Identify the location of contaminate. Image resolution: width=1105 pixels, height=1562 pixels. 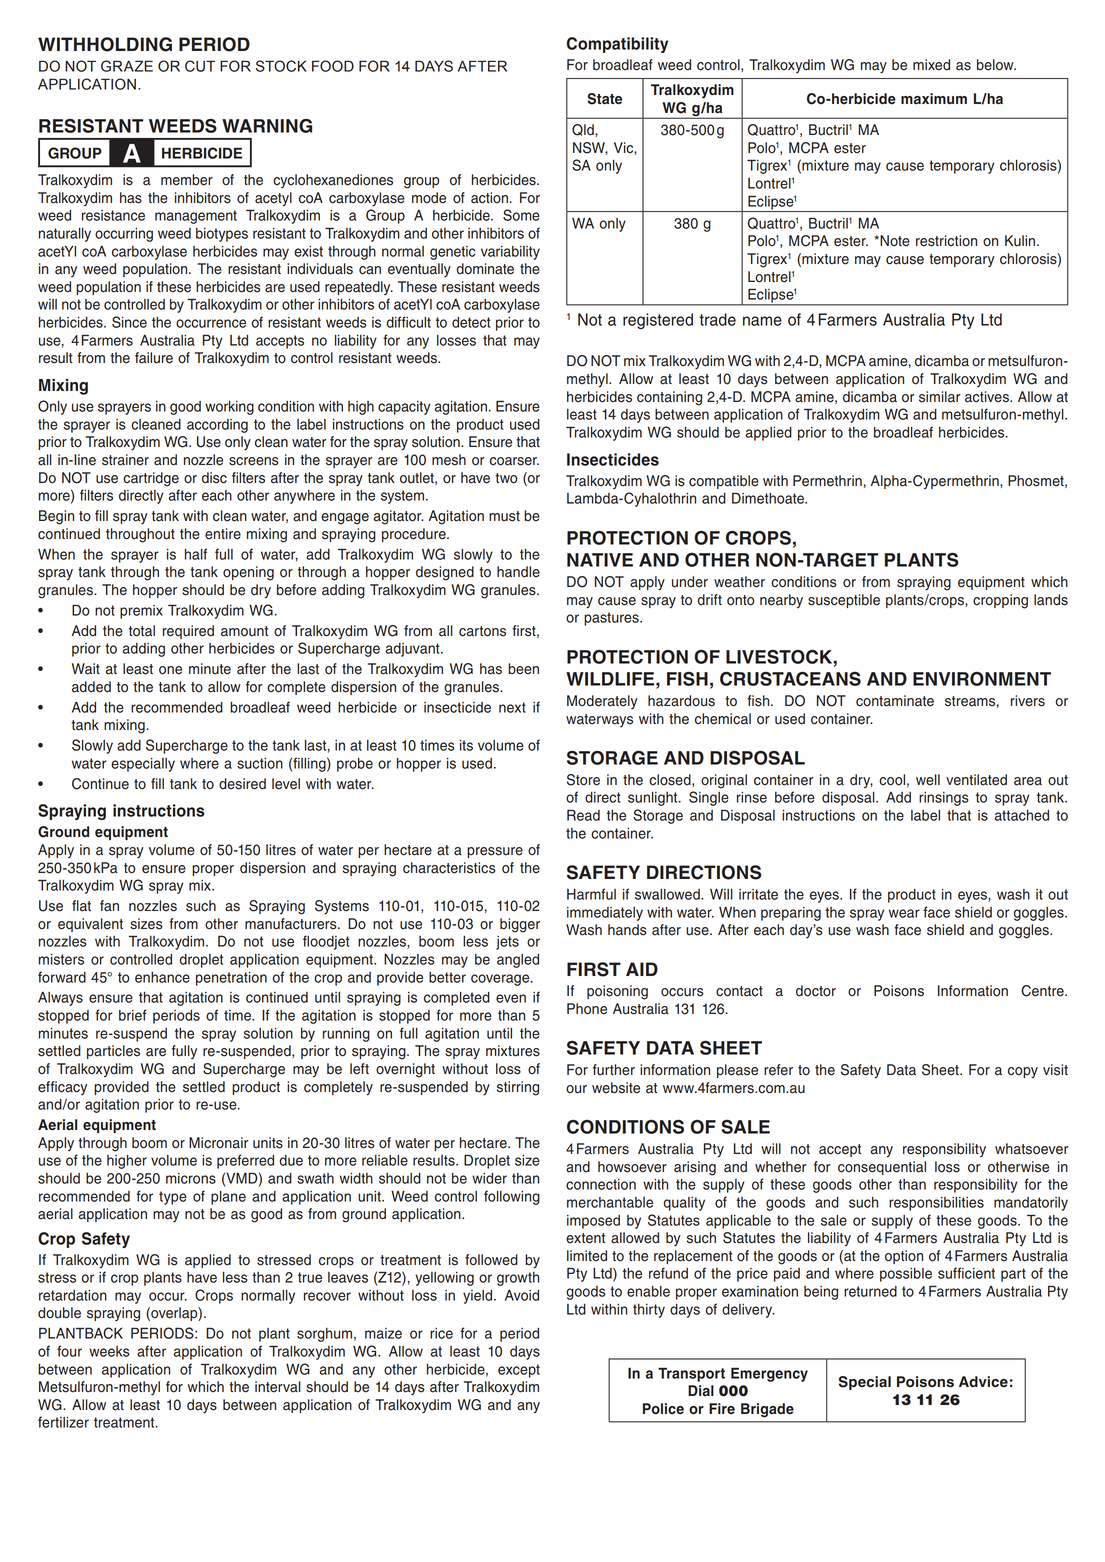
(895, 701).
